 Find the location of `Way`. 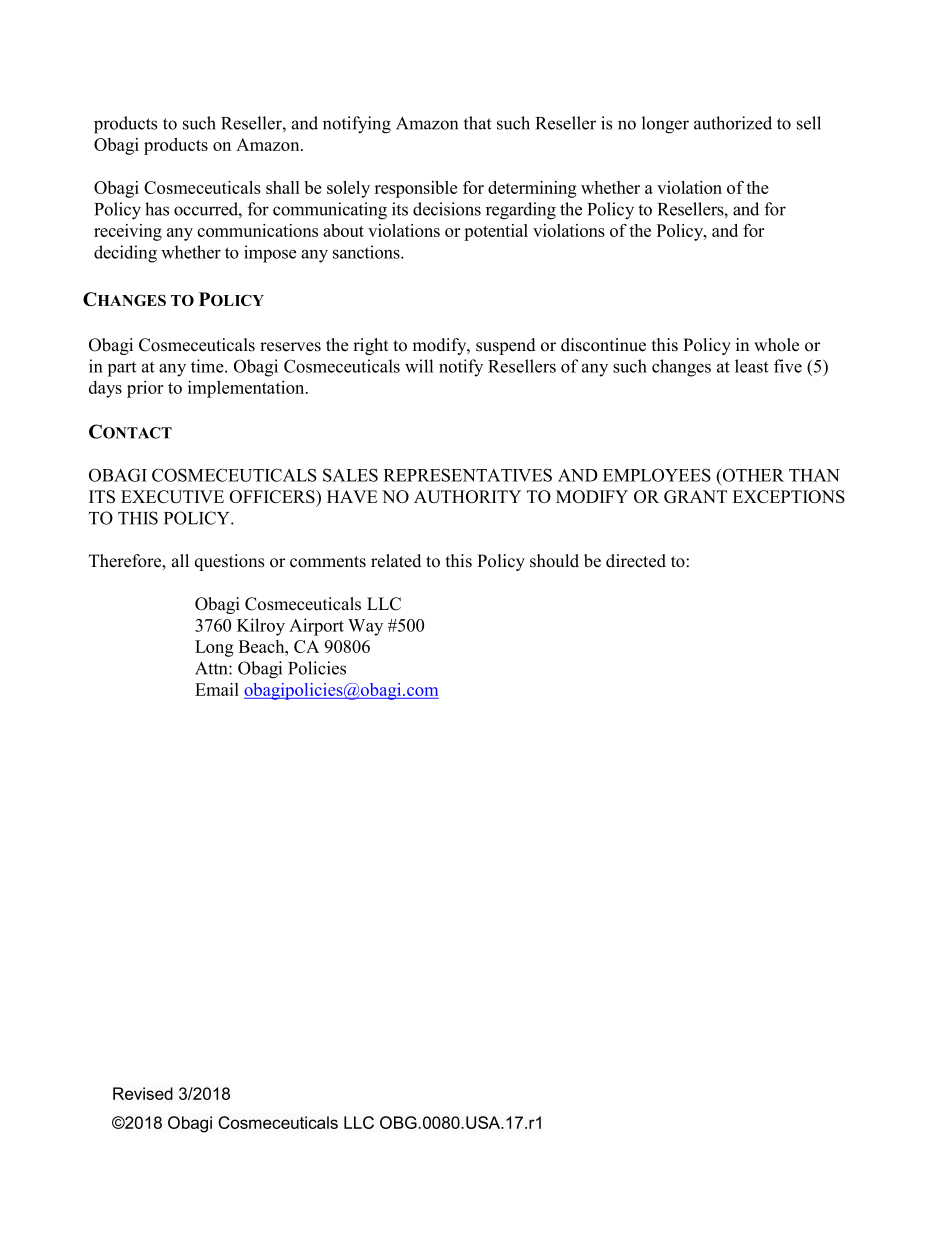

Way is located at coordinates (365, 627).
